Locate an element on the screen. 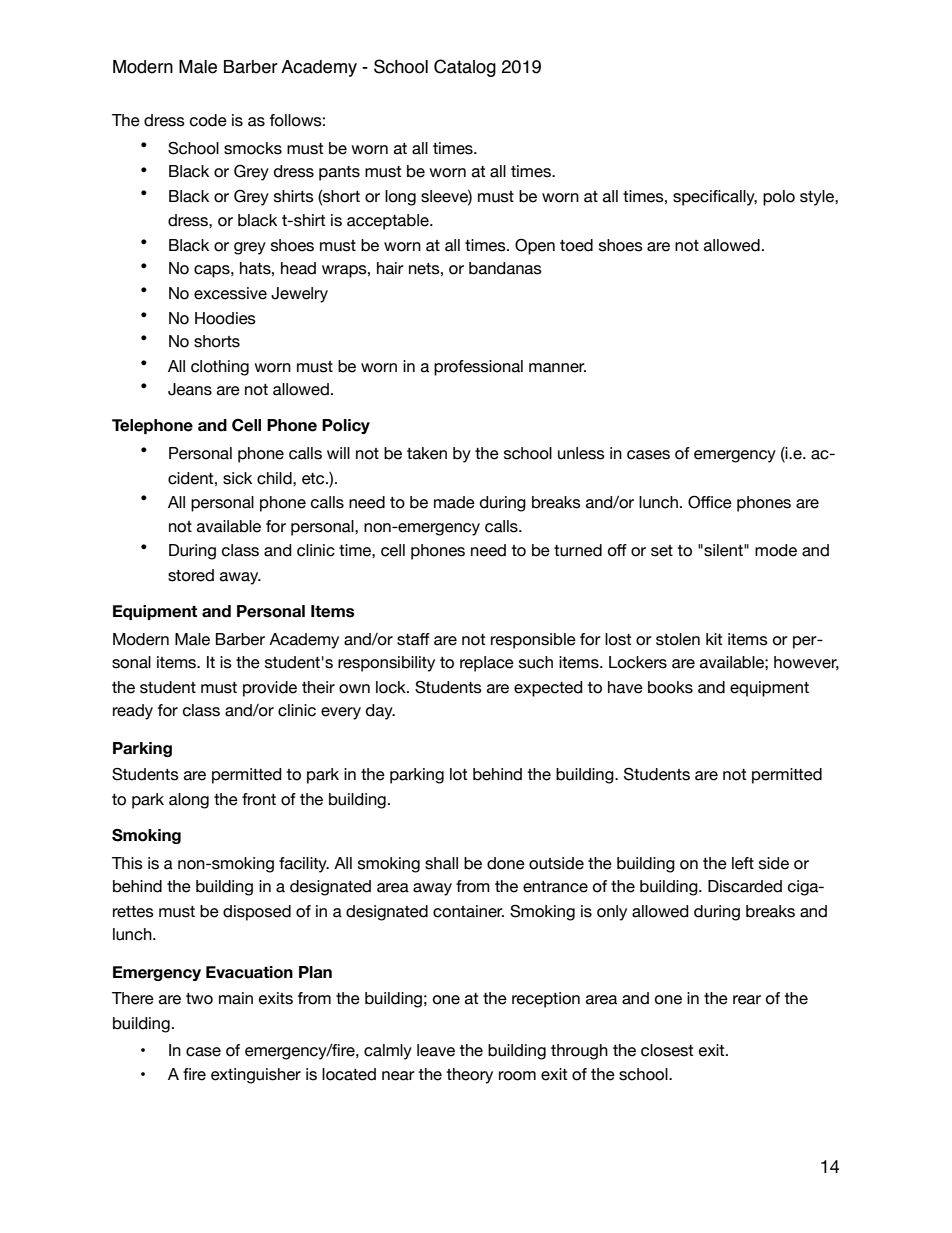  set is located at coordinates (662, 551).
